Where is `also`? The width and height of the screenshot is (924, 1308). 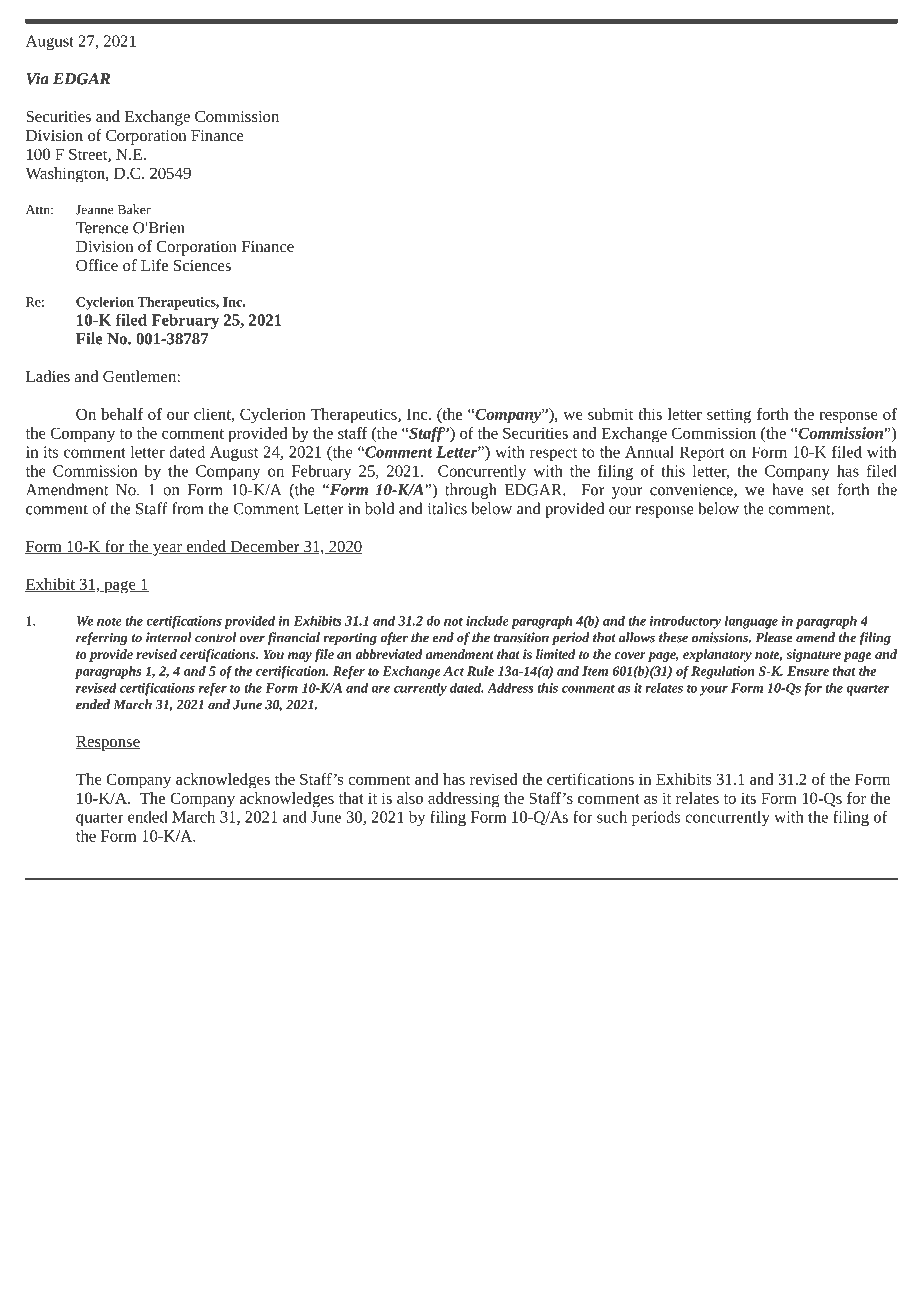 also is located at coordinates (410, 798).
